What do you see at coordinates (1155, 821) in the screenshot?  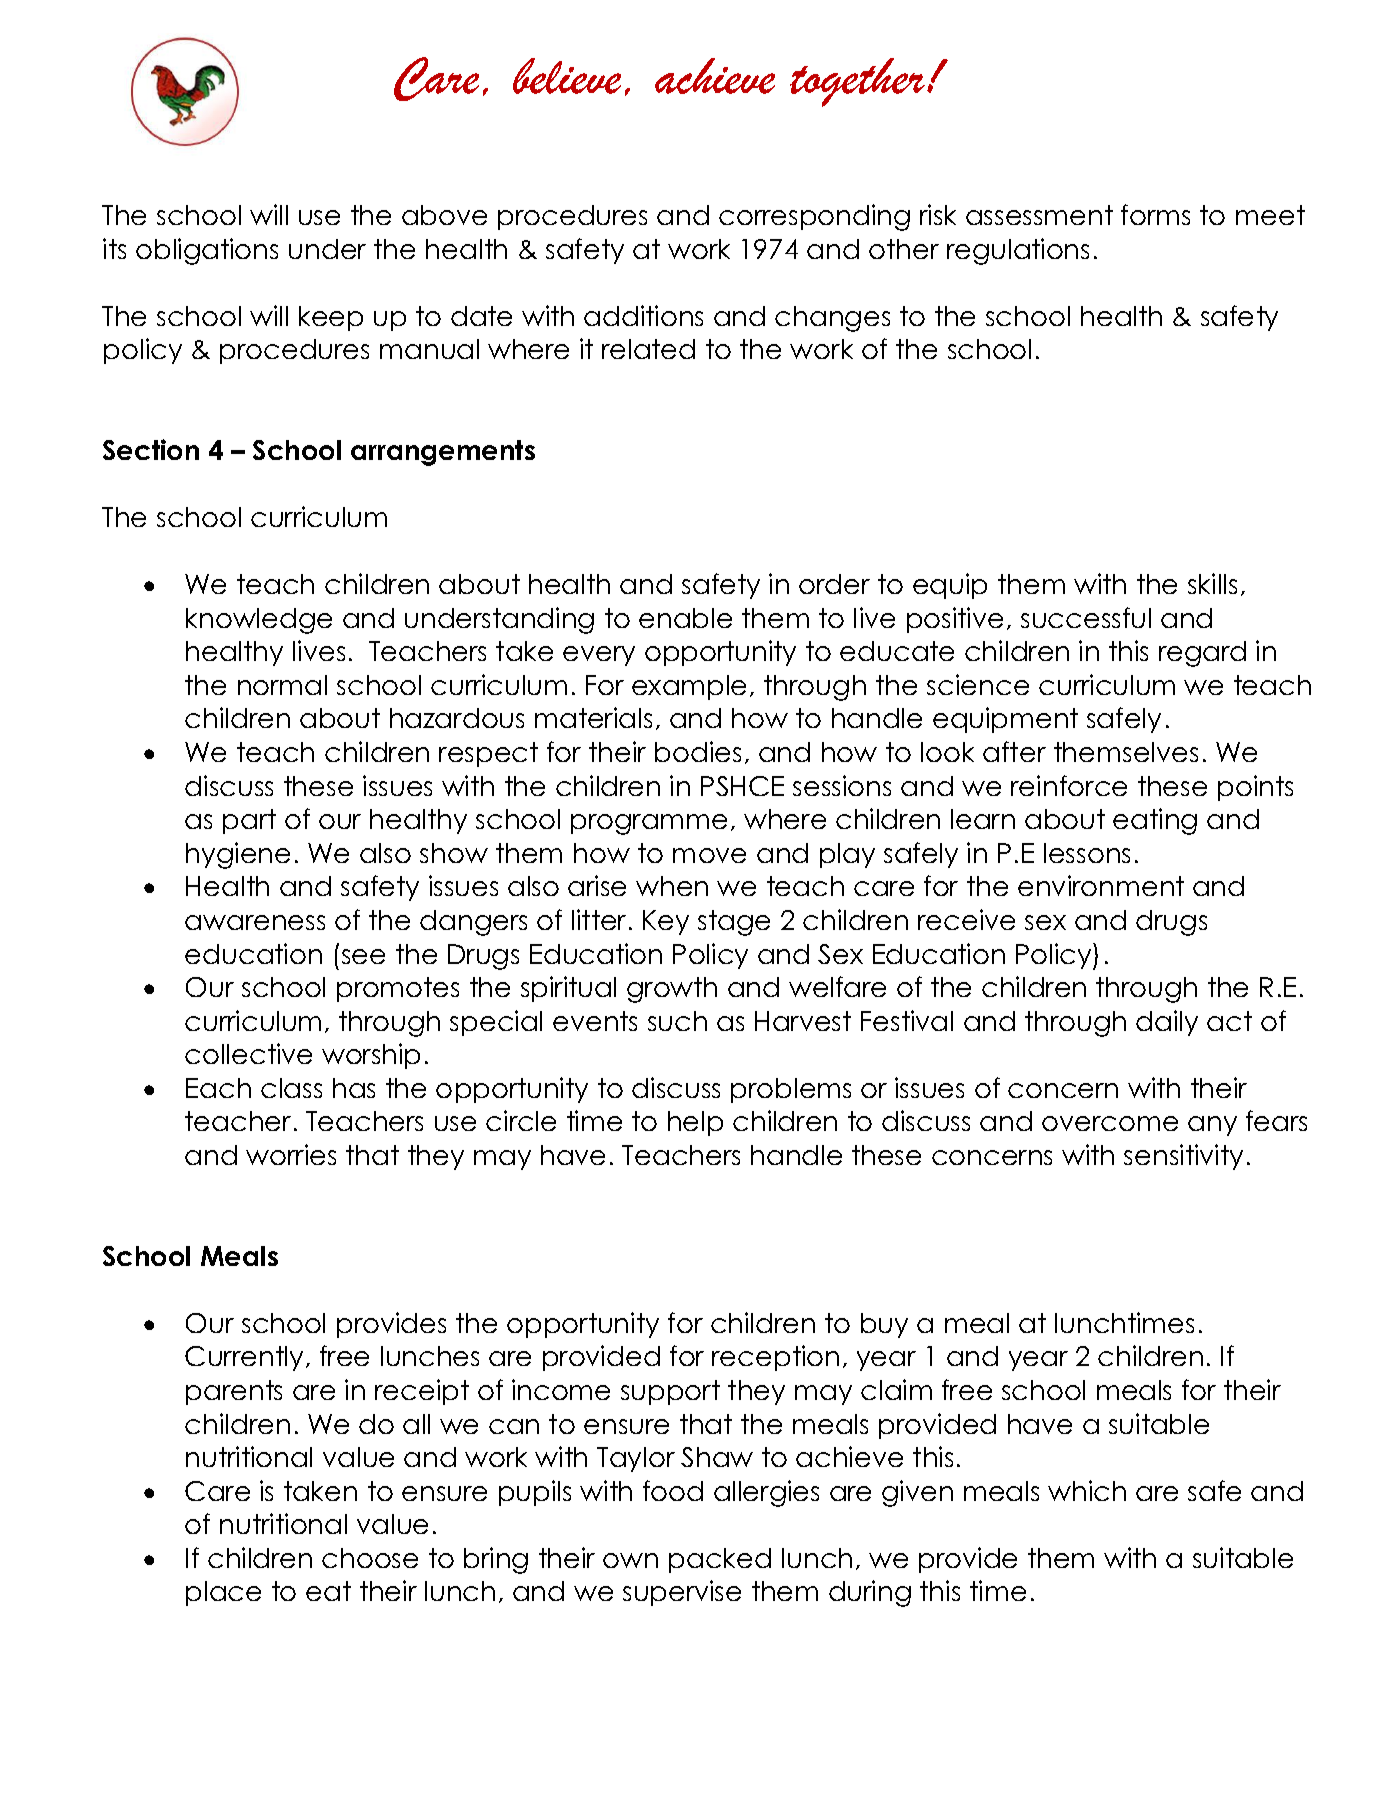 I see `eating` at bounding box center [1155, 821].
